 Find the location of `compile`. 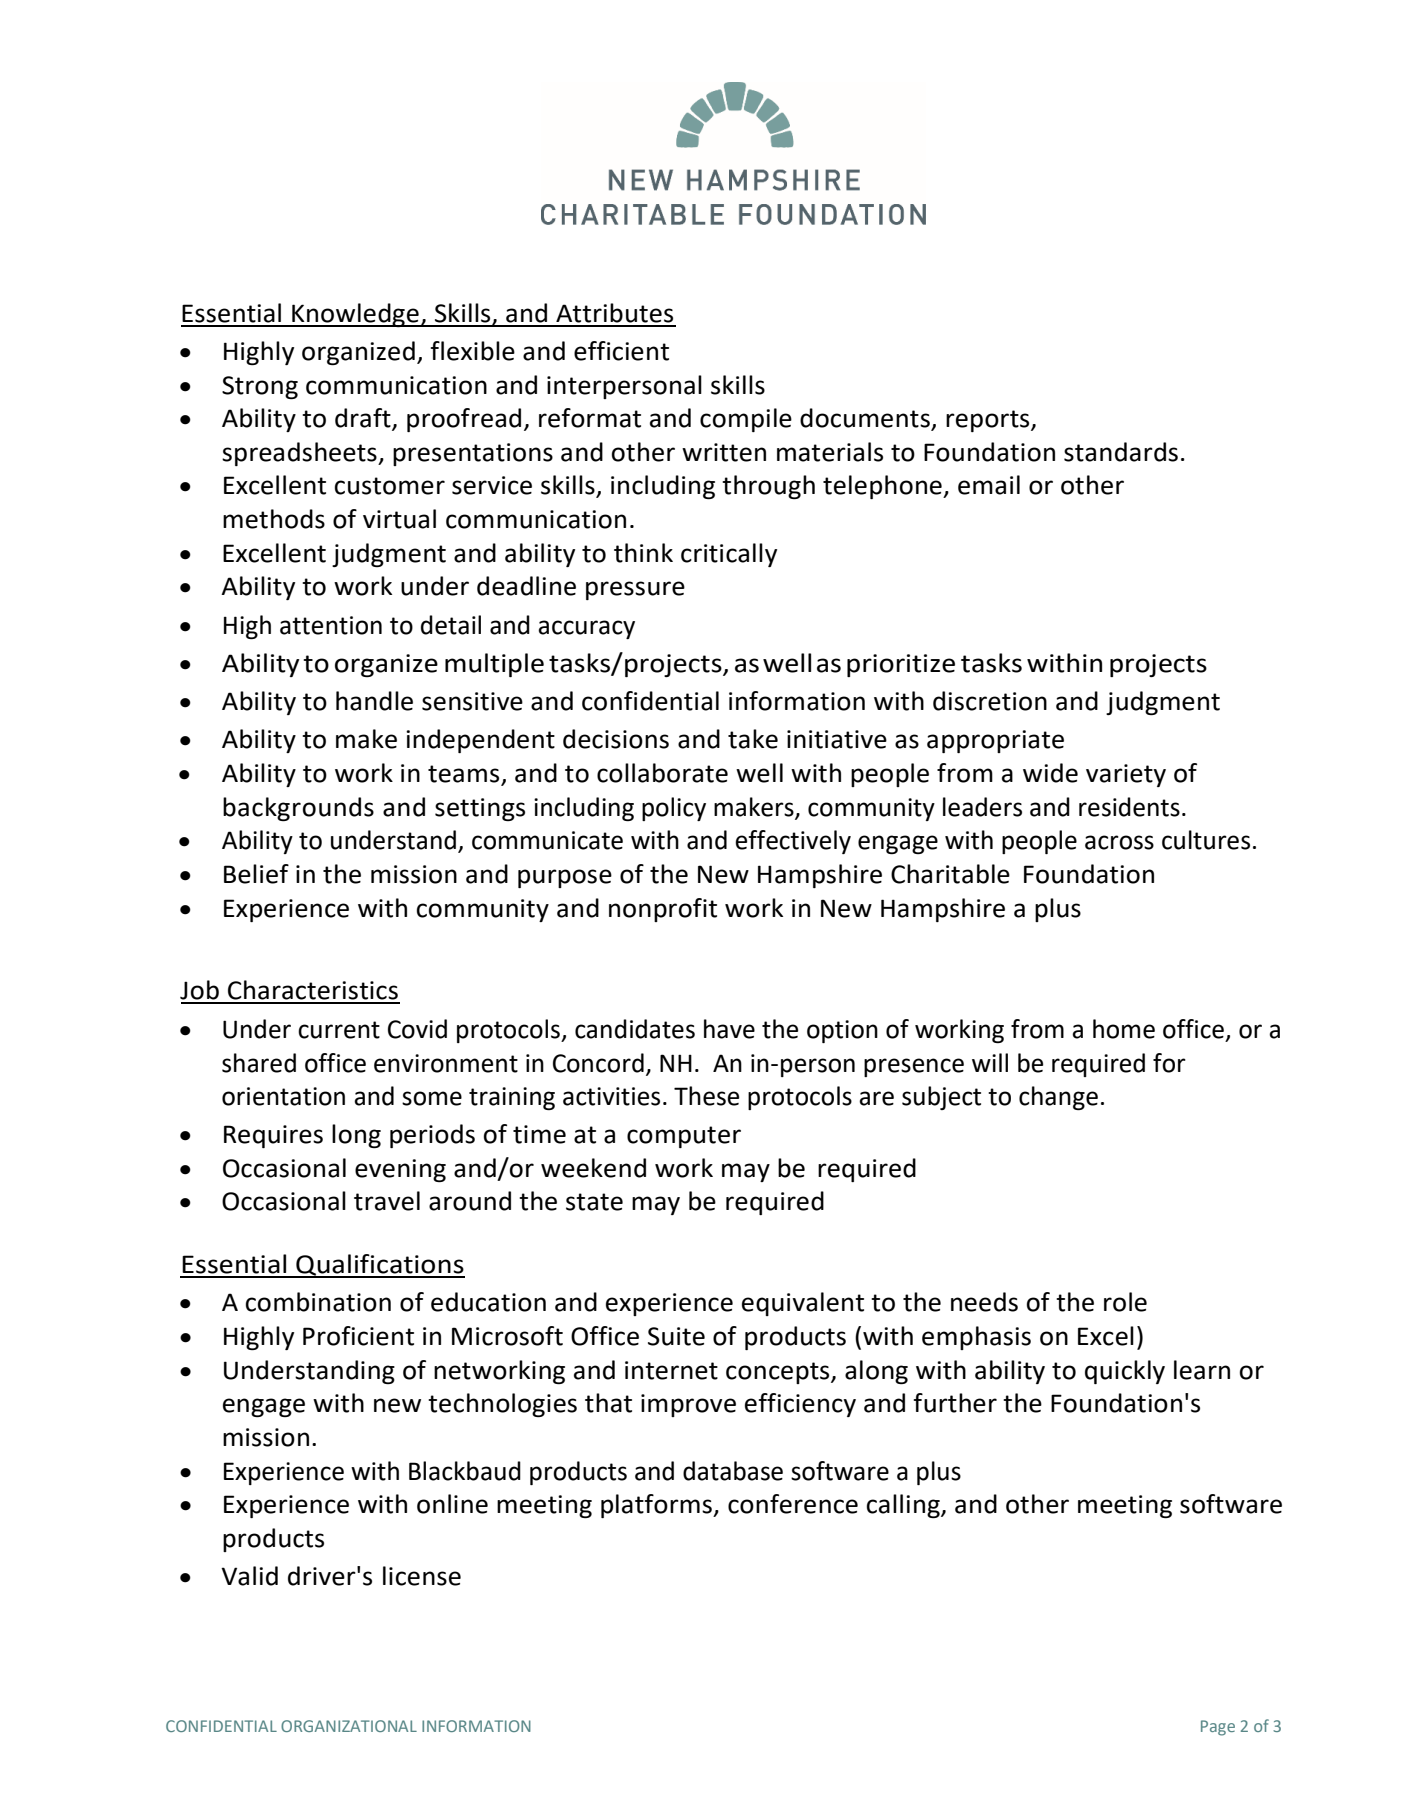

compile is located at coordinates (746, 420).
